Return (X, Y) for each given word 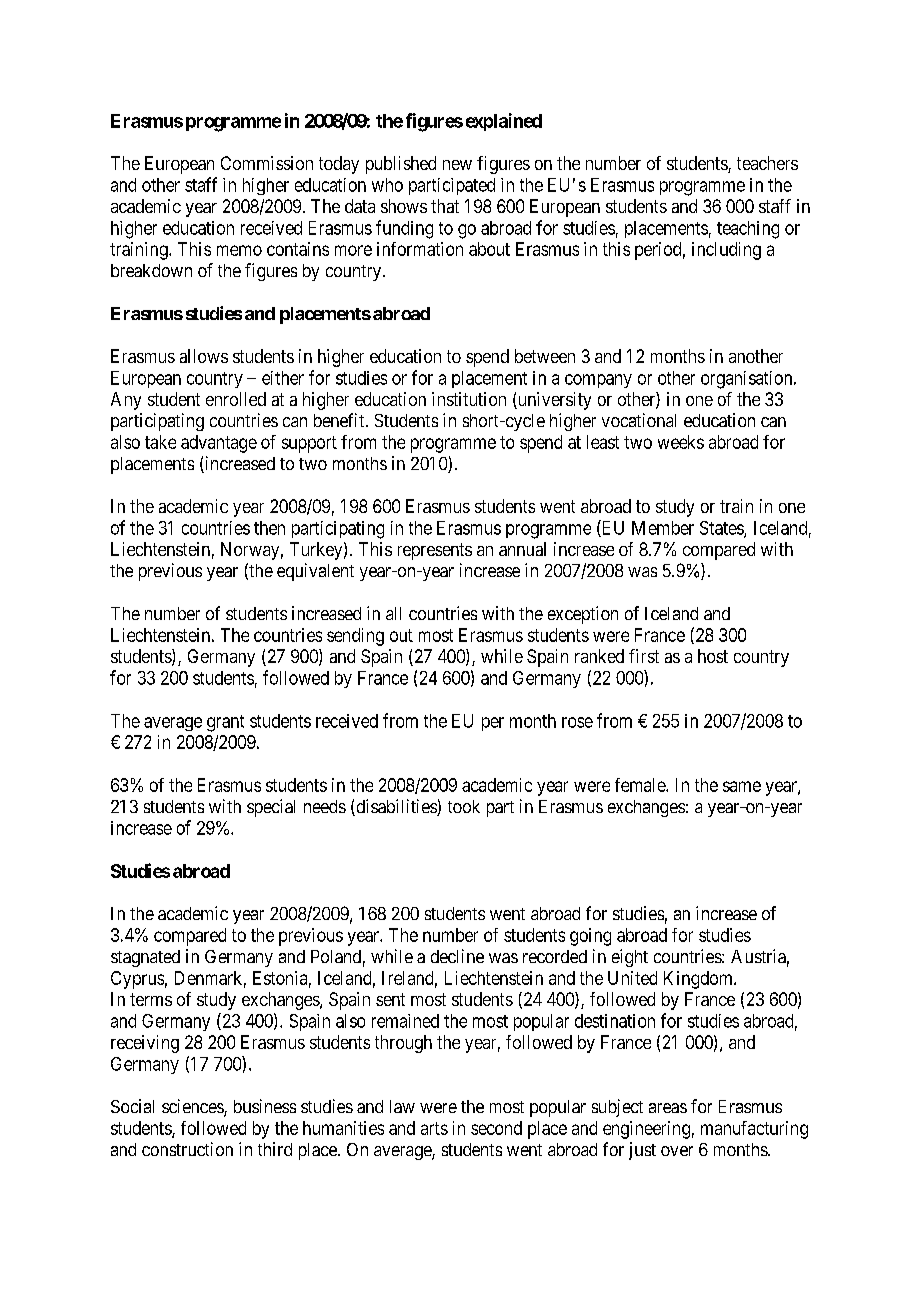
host (713, 656)
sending (355, 637)
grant (225, 723)
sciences (193, 1107)
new (457, 165)
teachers (767, 163)
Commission (267, 163)
